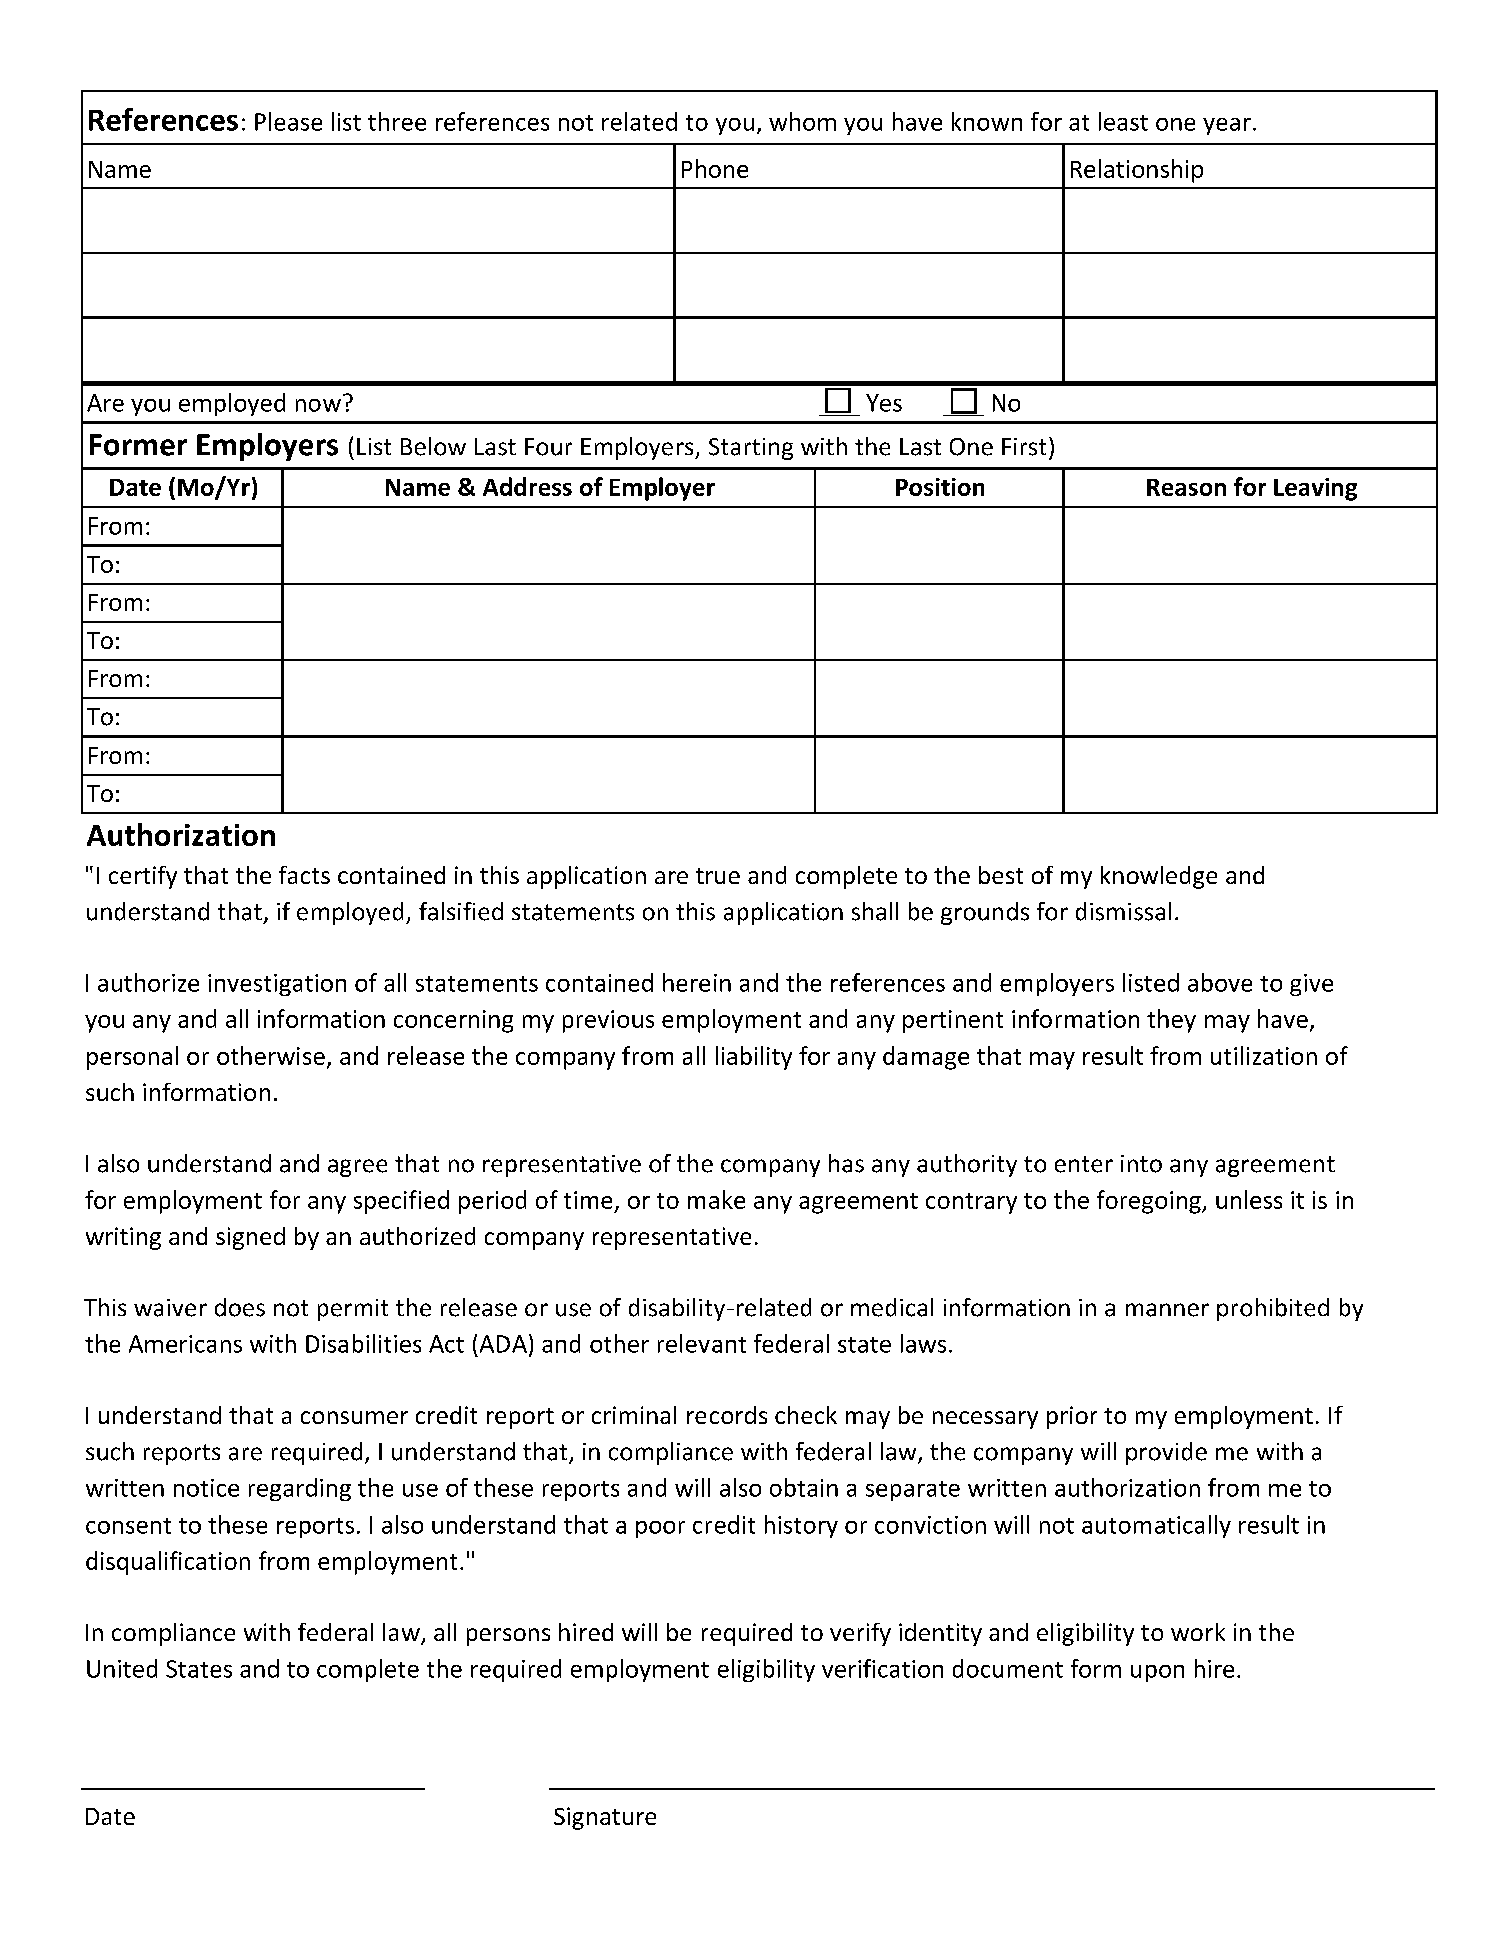 This document has width=1506, height=1948. Describe the element at coordinates (716, 1199) in the document. I see `make` at that location.
